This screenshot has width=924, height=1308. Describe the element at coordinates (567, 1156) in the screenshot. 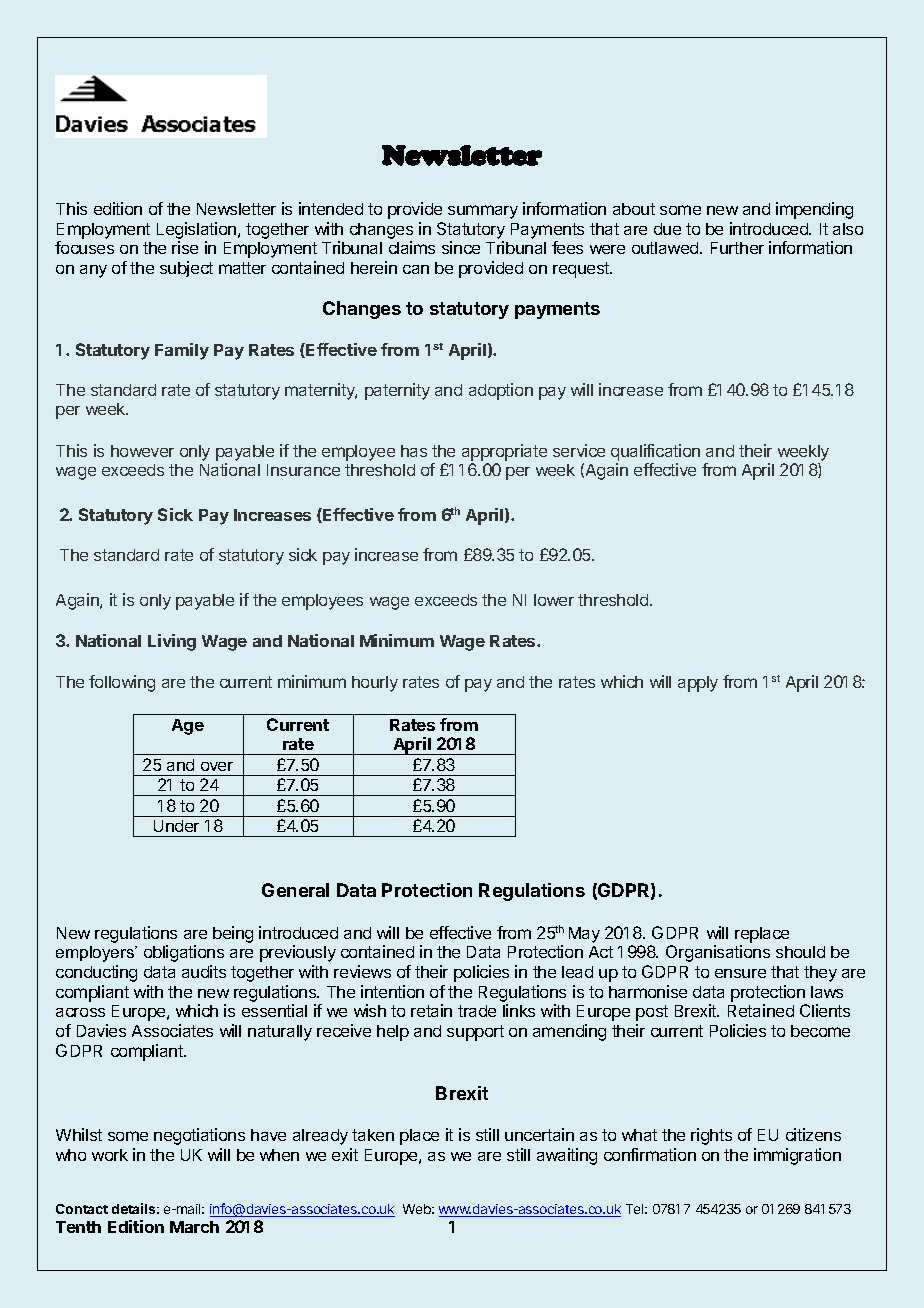

I see `awaiting` at that location.
